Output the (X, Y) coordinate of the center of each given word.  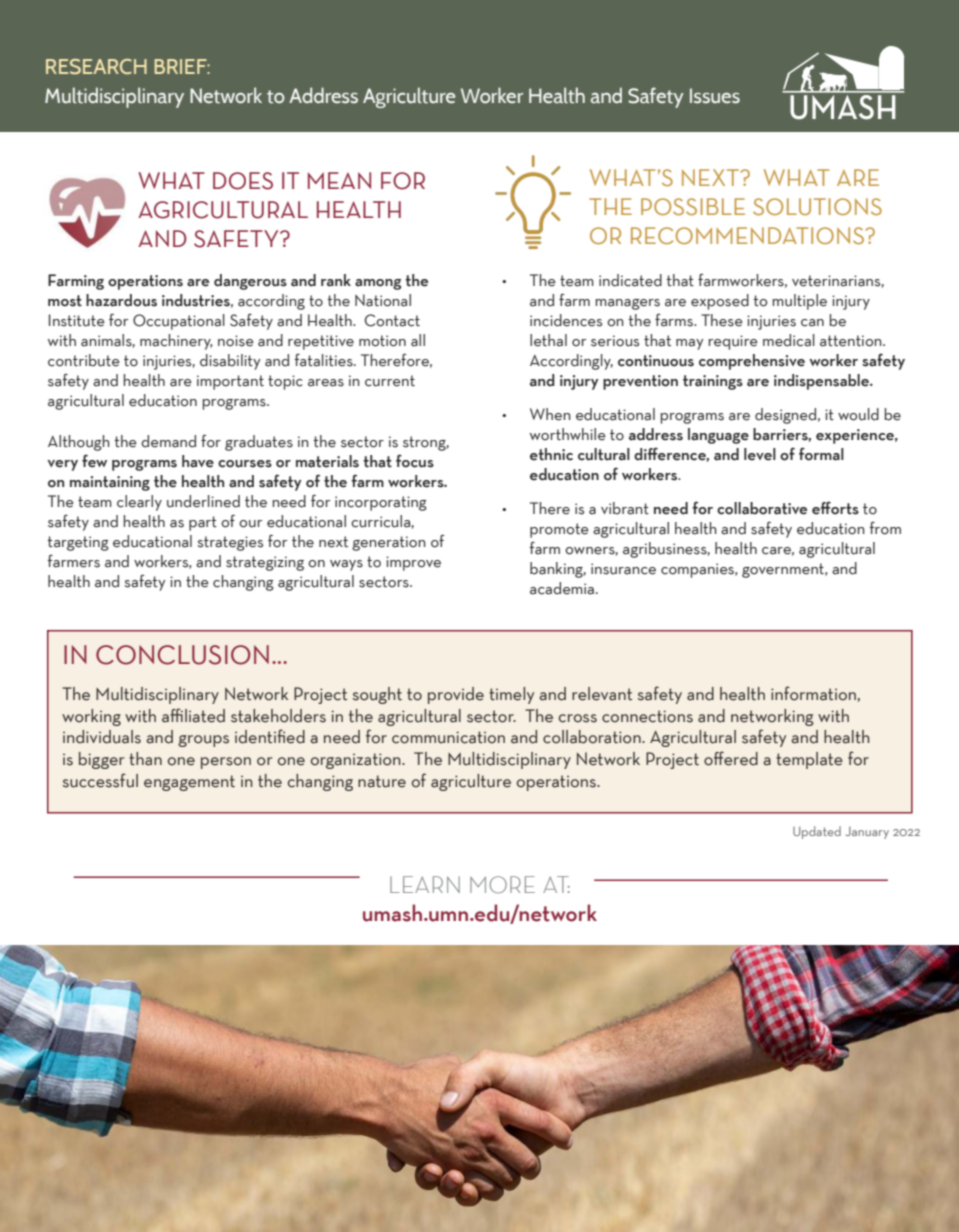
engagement (189, 783)
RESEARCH (96, 66)
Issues (715, 96)
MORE (502, 885)
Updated (817, 832)
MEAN (339, 180)
